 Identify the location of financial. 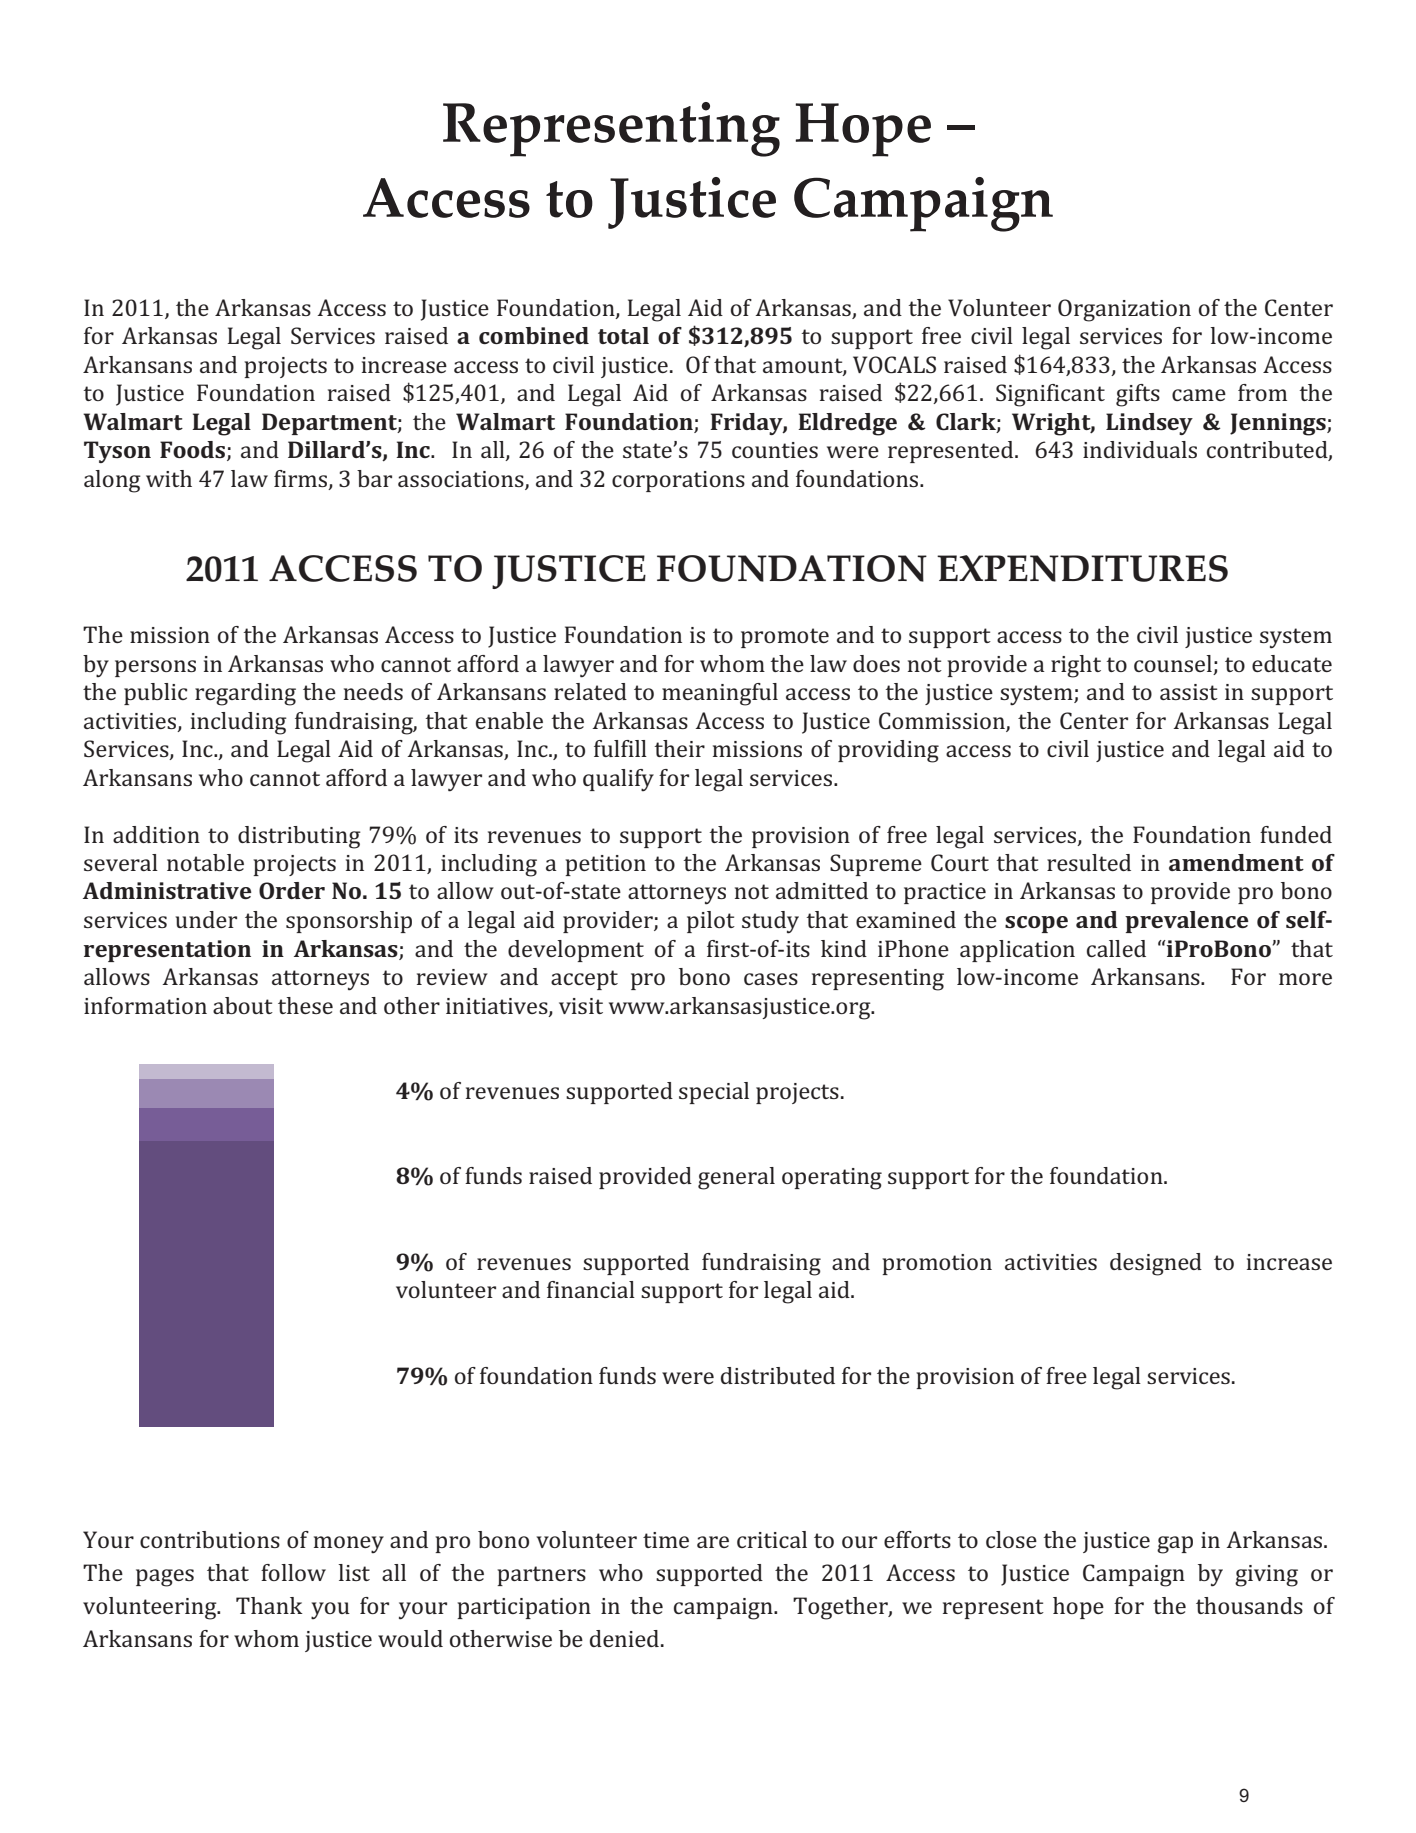
(591, 1289).
